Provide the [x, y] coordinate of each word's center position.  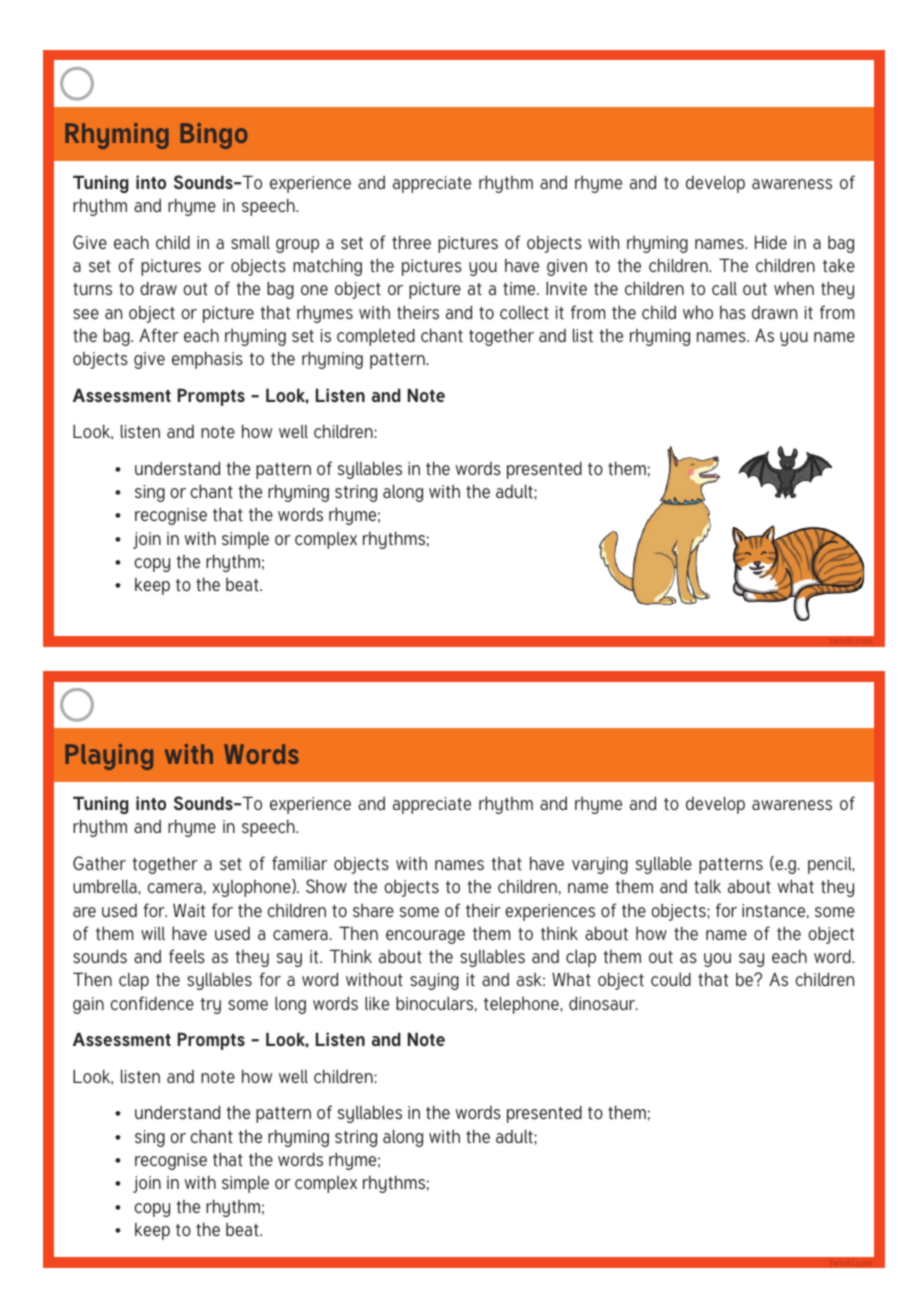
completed [376, 337]
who [698, 312]
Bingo [214, 136]
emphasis [207, 360]
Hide [771, 242]
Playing [109, 757]
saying [434, 981]
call [724, 288]
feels [187, 956]
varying [600, 865]
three [411, 242]
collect [524, 312]
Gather [99, 863]
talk [707, 886]
